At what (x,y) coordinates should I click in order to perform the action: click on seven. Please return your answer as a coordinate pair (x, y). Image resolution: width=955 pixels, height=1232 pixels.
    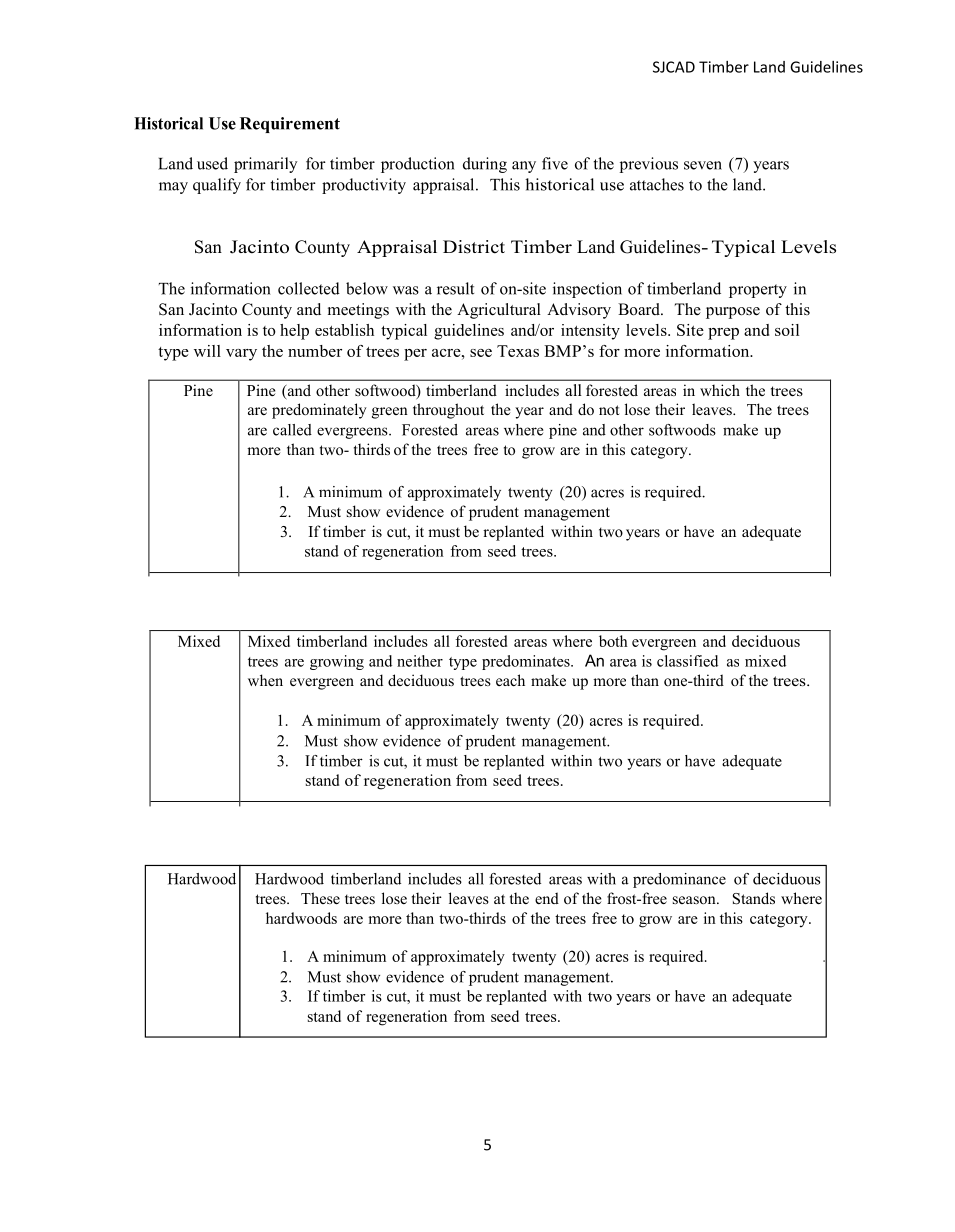
    Looking at the image, I should click on (703, 165).
